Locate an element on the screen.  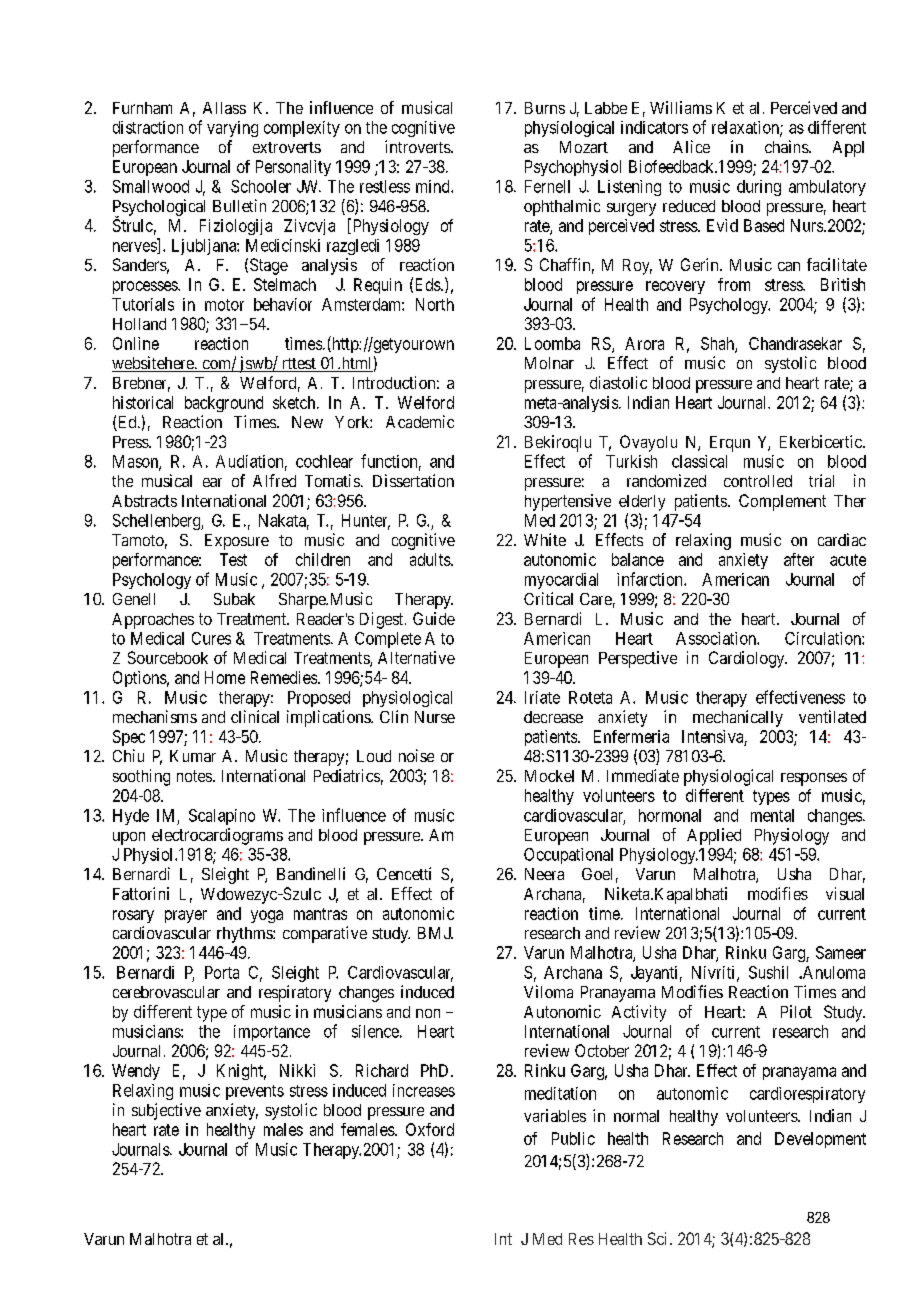
Dissertation is located at coordinates (413, 480).
